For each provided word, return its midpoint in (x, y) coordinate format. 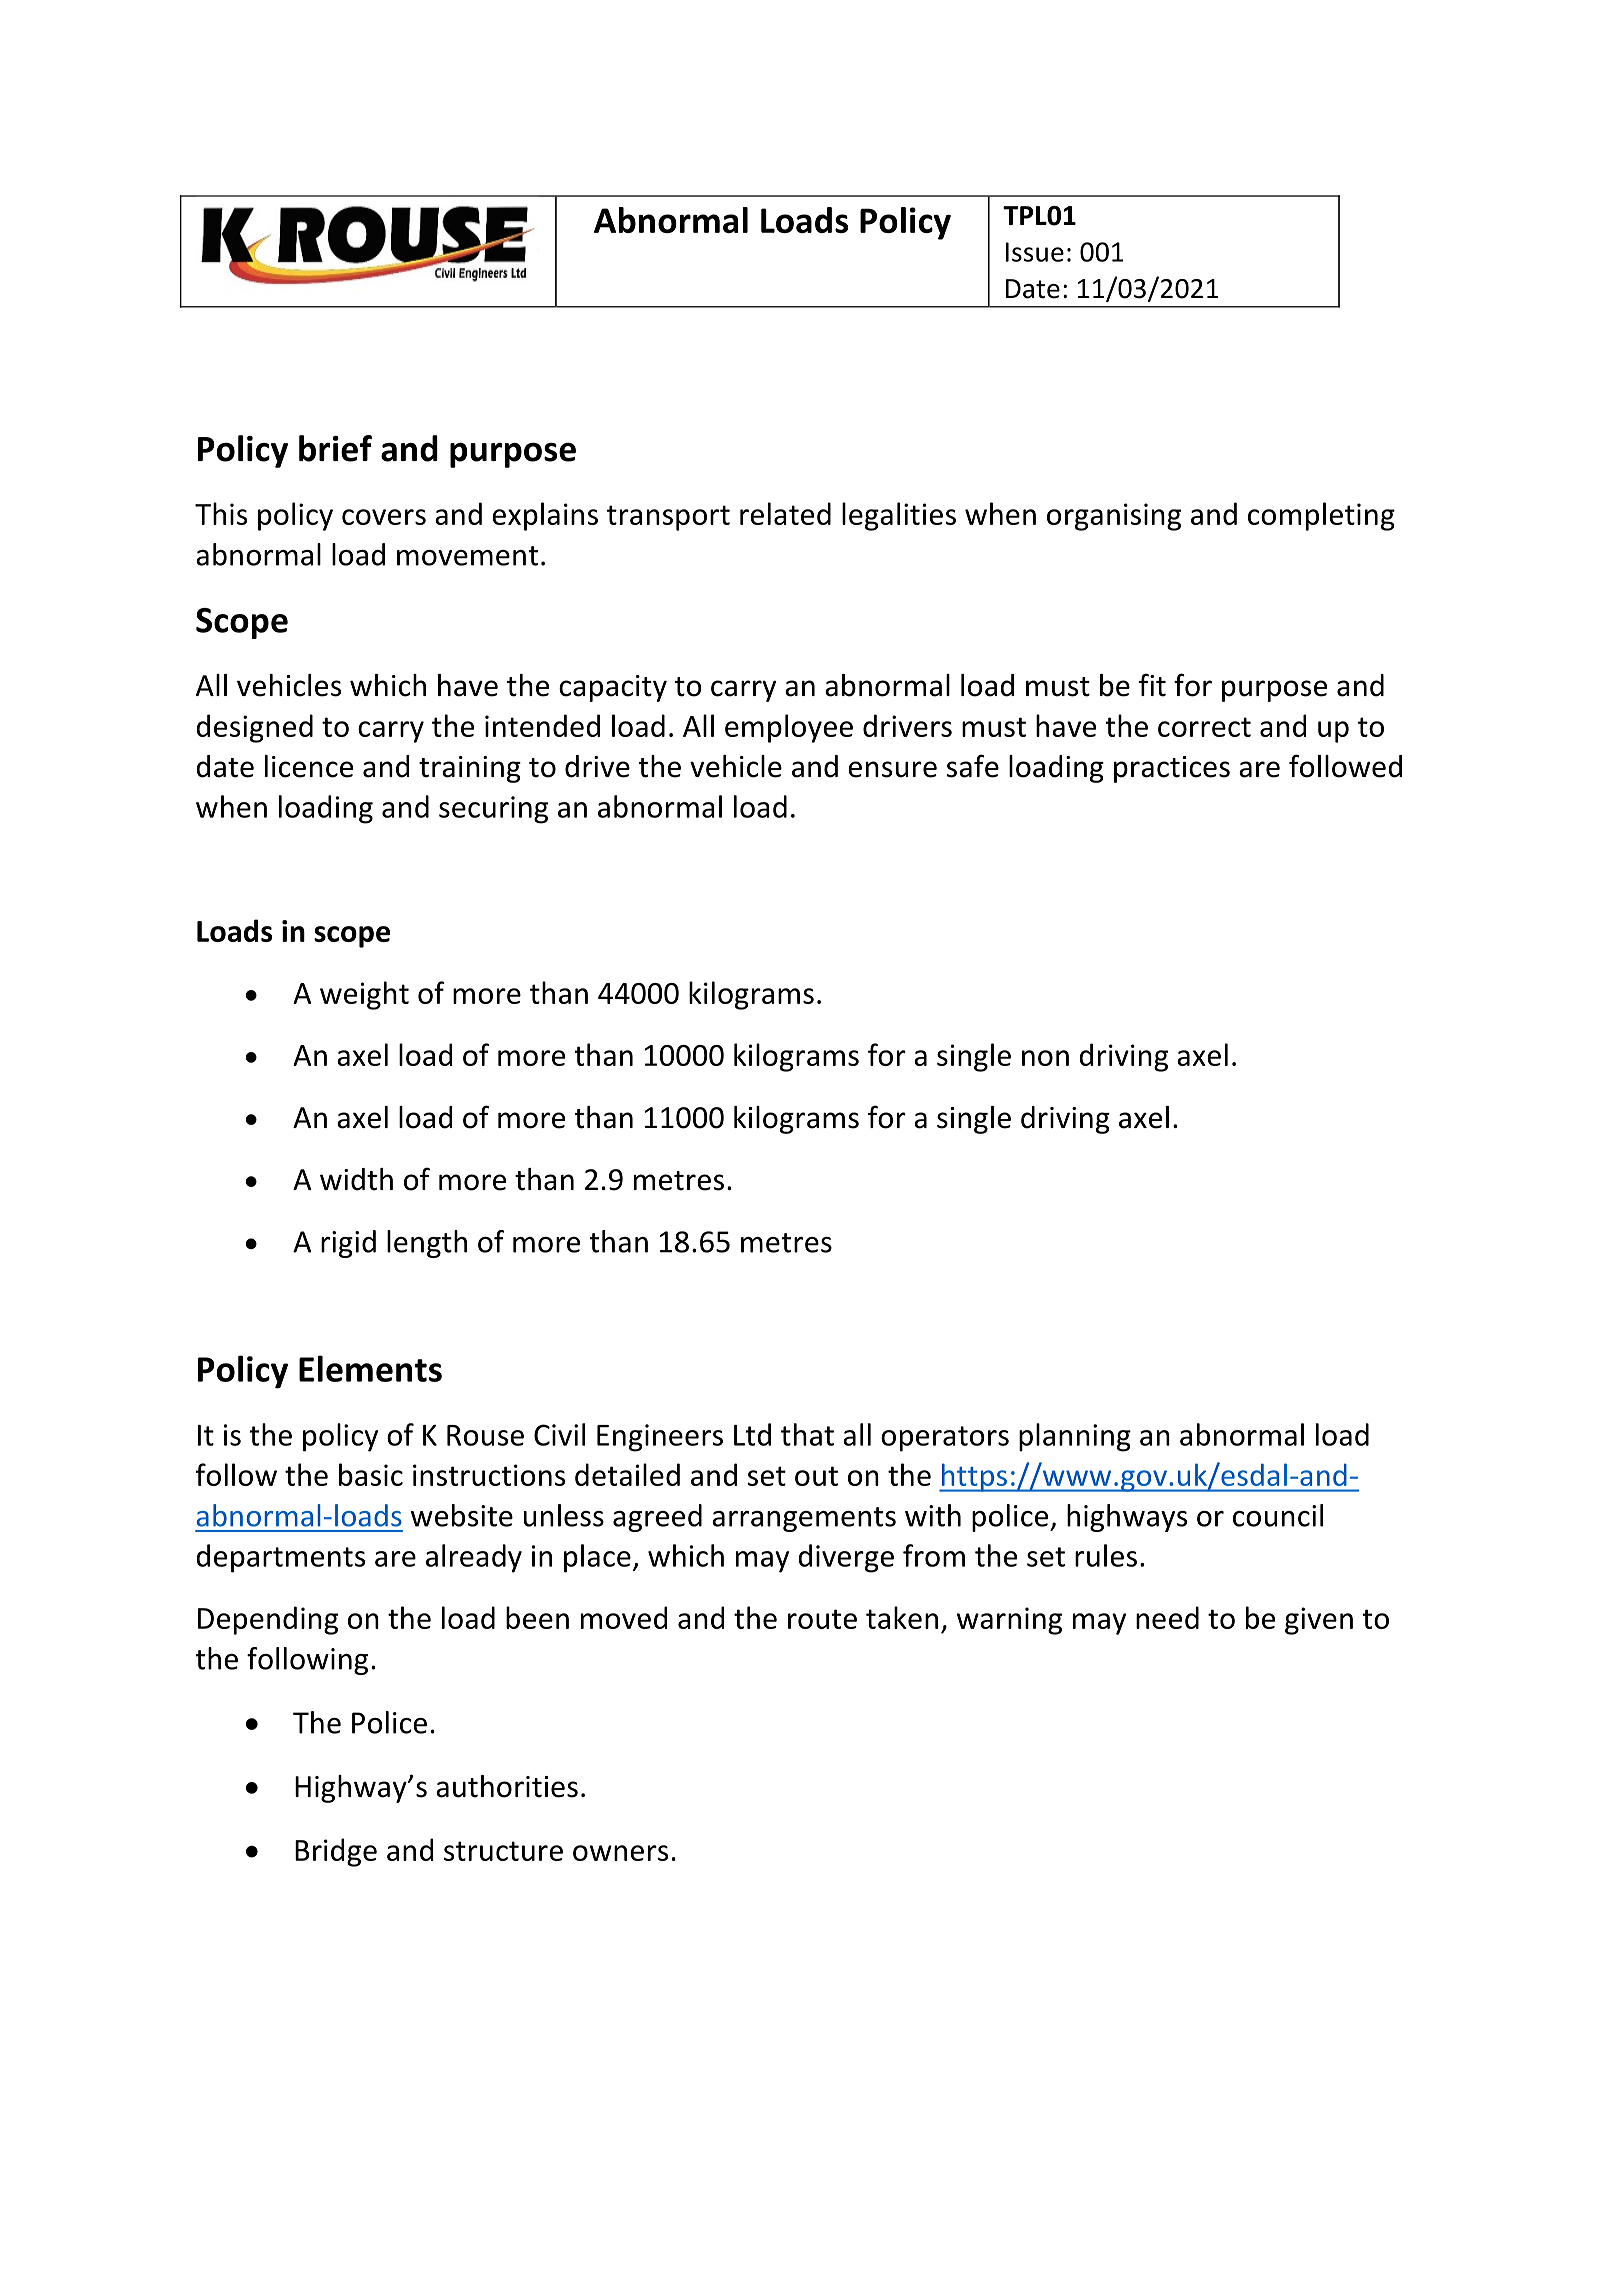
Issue (1035, 252)
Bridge (336, 1852)
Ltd (752, 1434)
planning (1075, 1437)
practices (1172, 769)
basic (371, 1474)
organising (1114, 517)
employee (789, 728)
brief (335, 448)
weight (364, 995)
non (1045, 1058)
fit (1152, 685)
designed (254, 728)
